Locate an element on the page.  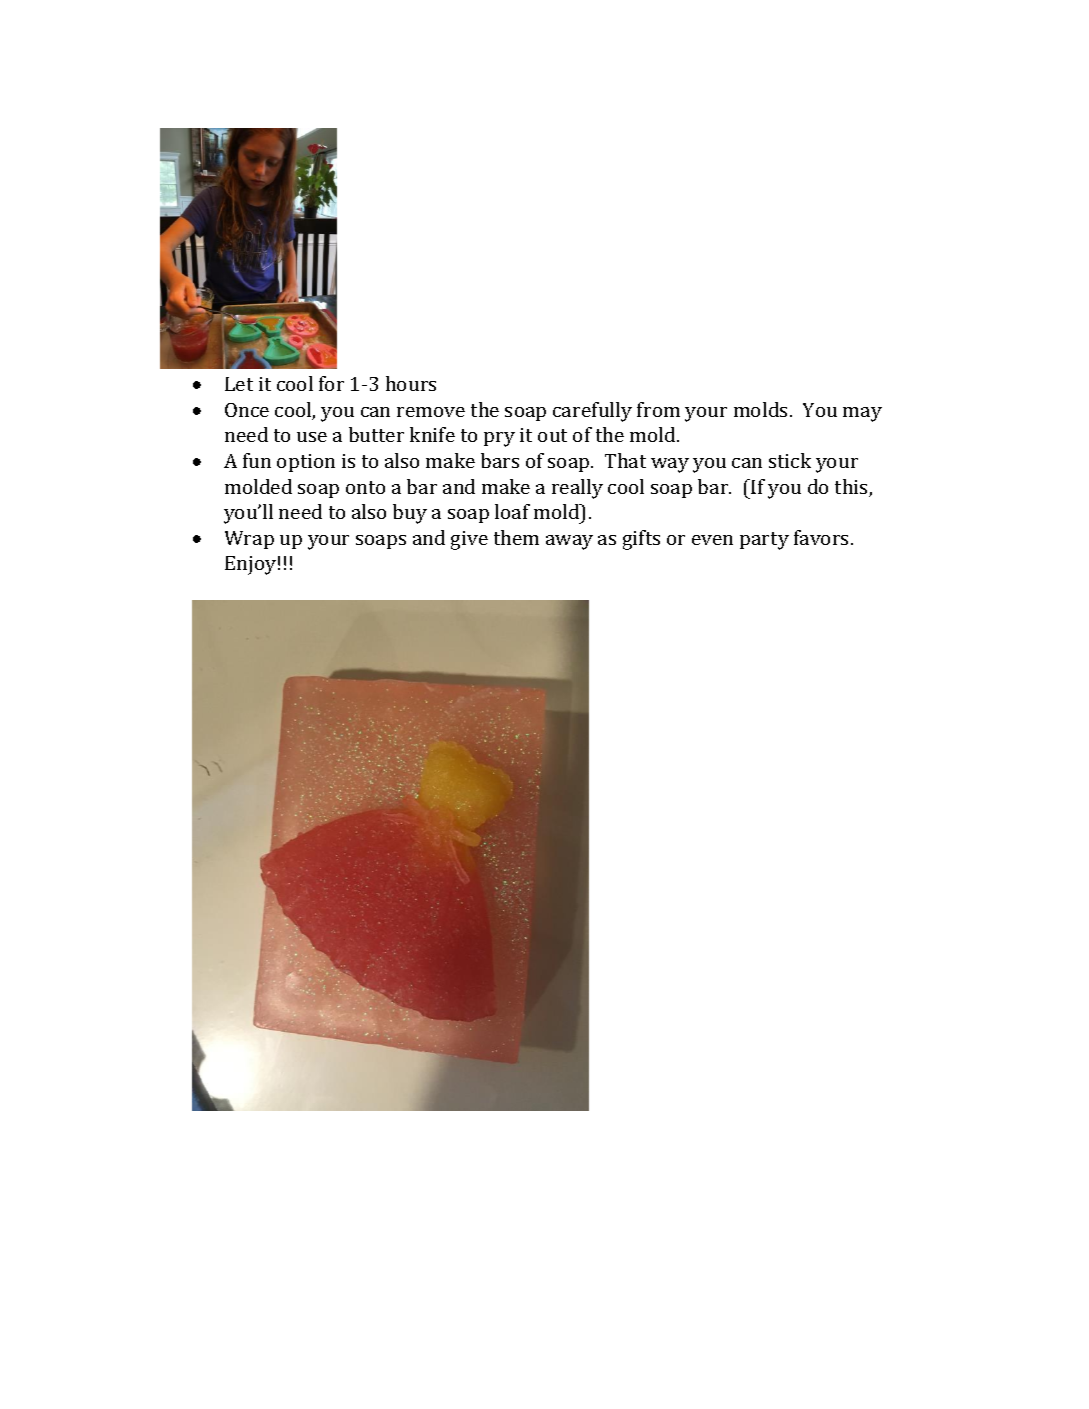
them is located at coordinates (516, 537).
